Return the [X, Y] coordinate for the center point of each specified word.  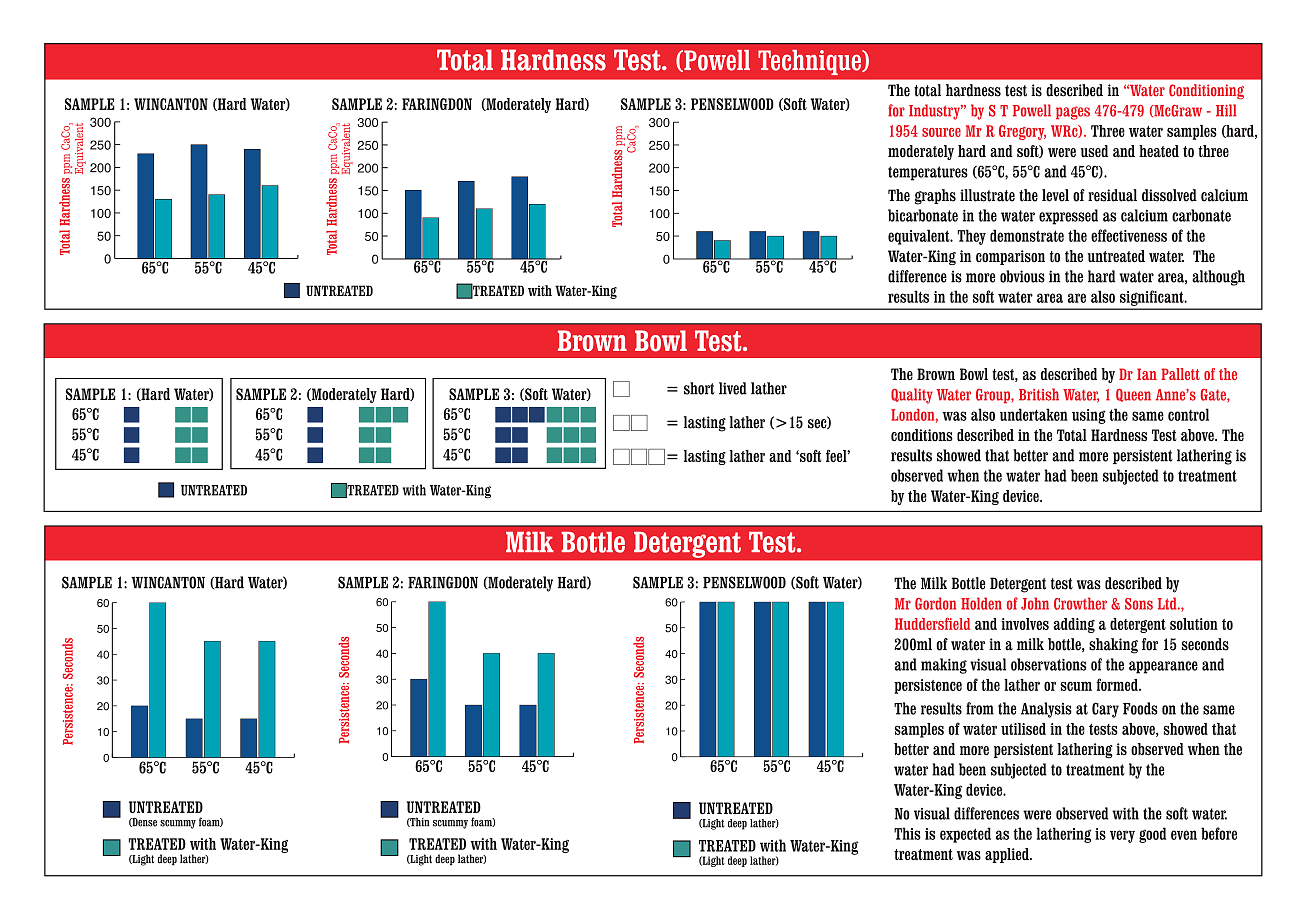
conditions [922, 435]
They [972, 237]
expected [965, 835]
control [1188, 414]
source [941, 132]
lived [733, 388]
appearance [1163, 667]
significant [1153, 298]
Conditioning [1206, 92]
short [699, 388]
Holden [981, 603]
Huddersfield [932, 623]
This [907, 833]
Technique [810, 62]
